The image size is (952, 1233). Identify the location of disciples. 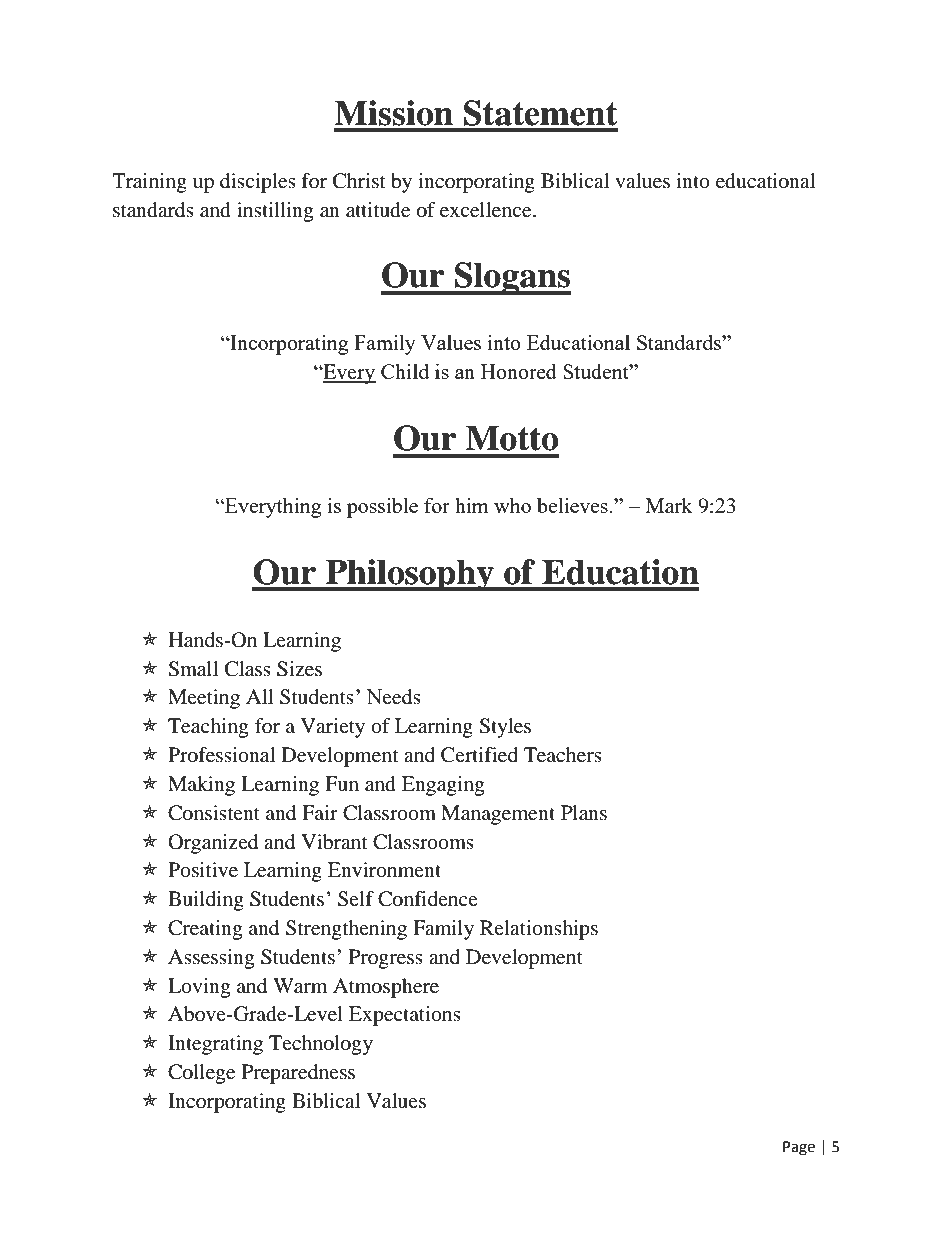
(258, 183).
